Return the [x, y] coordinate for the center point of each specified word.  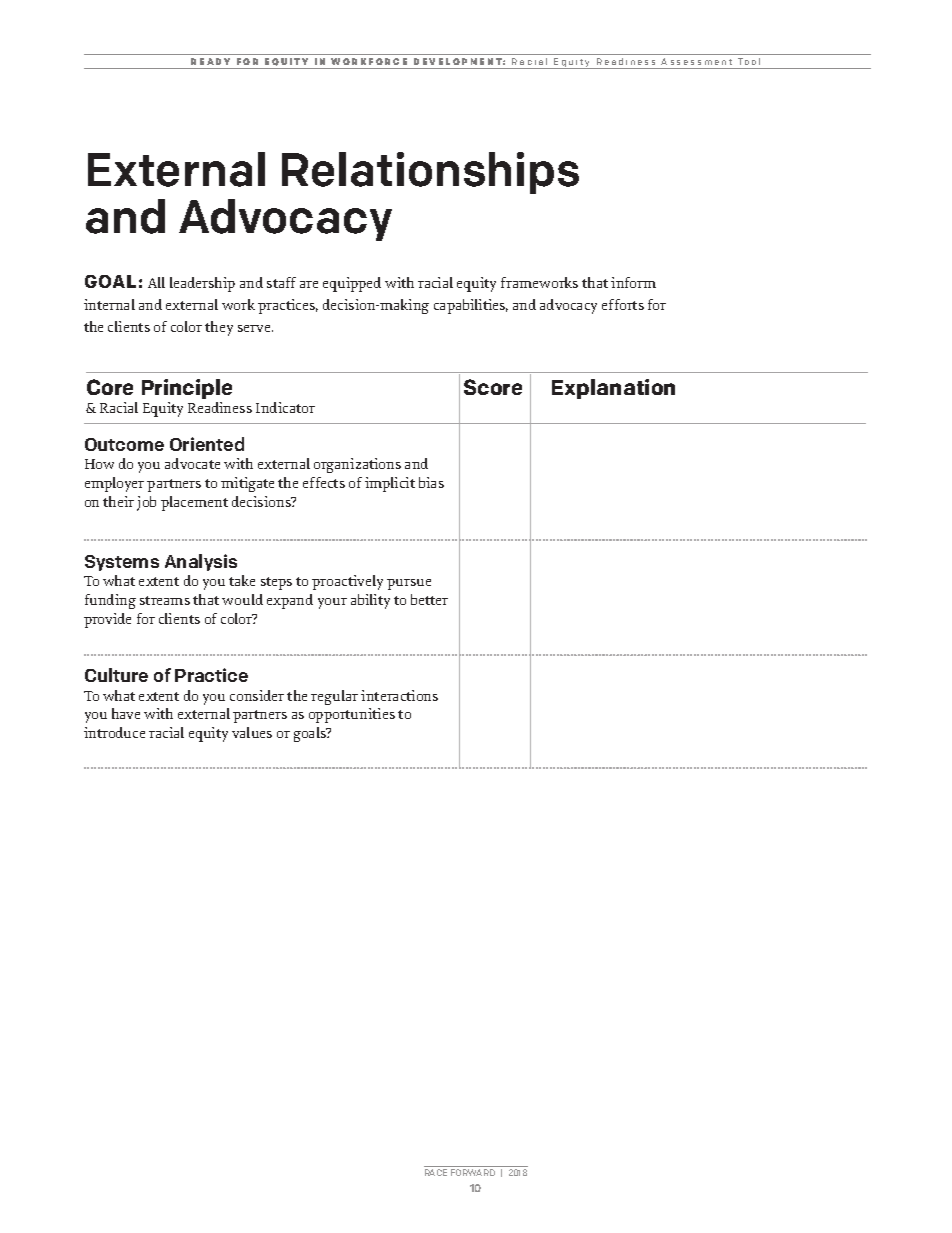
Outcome [124, 444]
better [429, 599]
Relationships [430, 173]
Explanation [613, 389]
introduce [114, 732]
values [252, 732]
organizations [357, 465]
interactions [399, 695]
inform [633, 282]
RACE [436, 1172]
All [156, 282]
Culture [116, 675]
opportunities [352, 715]
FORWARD [473, 1172]
